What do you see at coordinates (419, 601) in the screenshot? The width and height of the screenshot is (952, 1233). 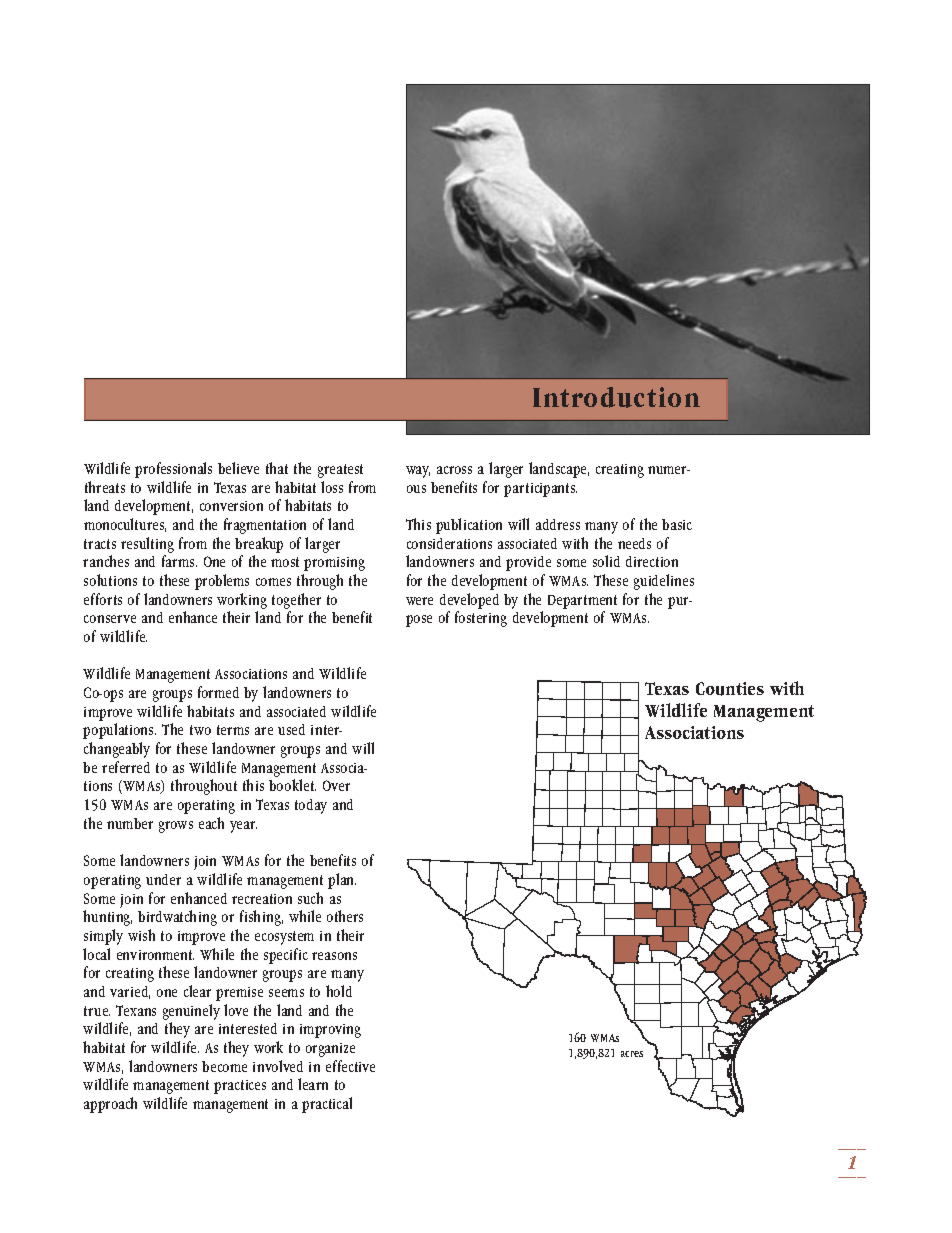 I see `were` at bounding box center [419, 601].
